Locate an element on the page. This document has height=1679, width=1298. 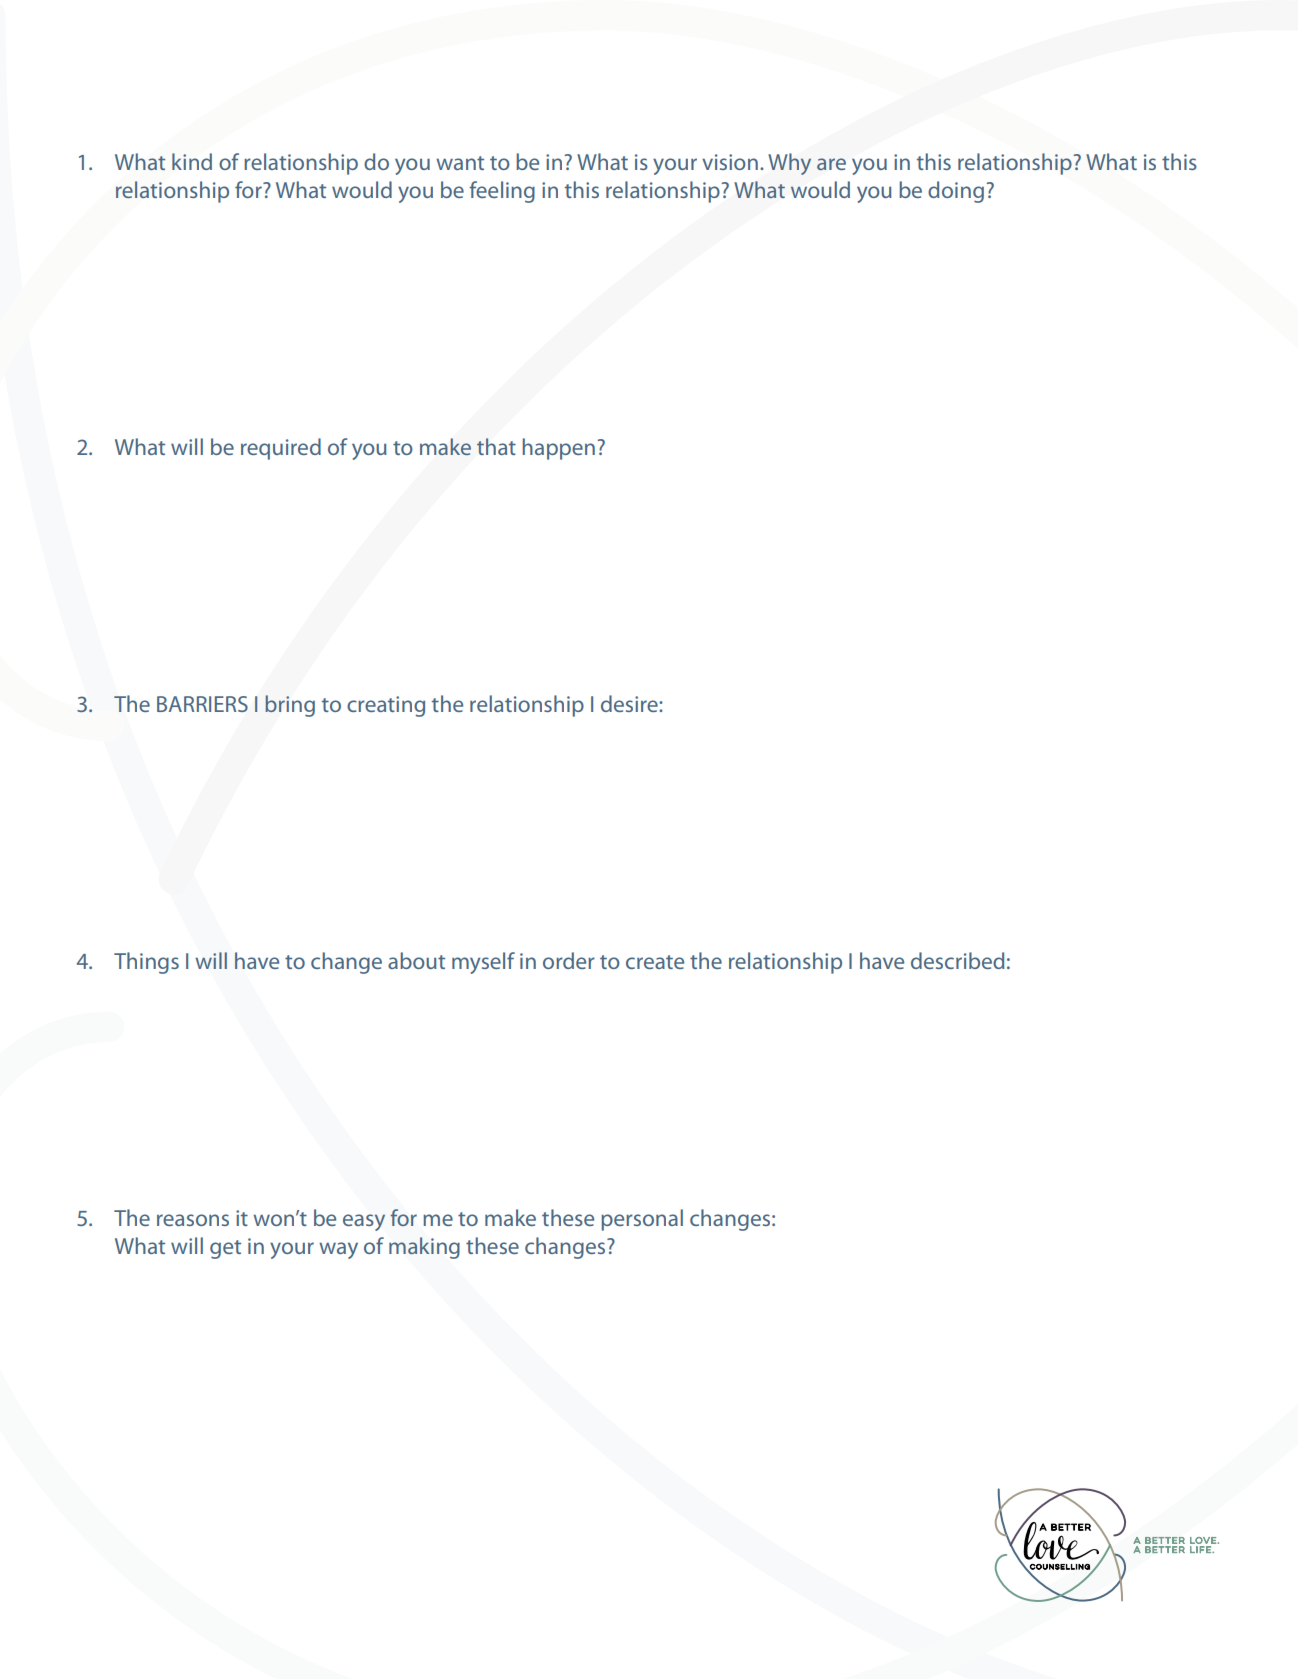
described is located at coordinates (957, 960).
